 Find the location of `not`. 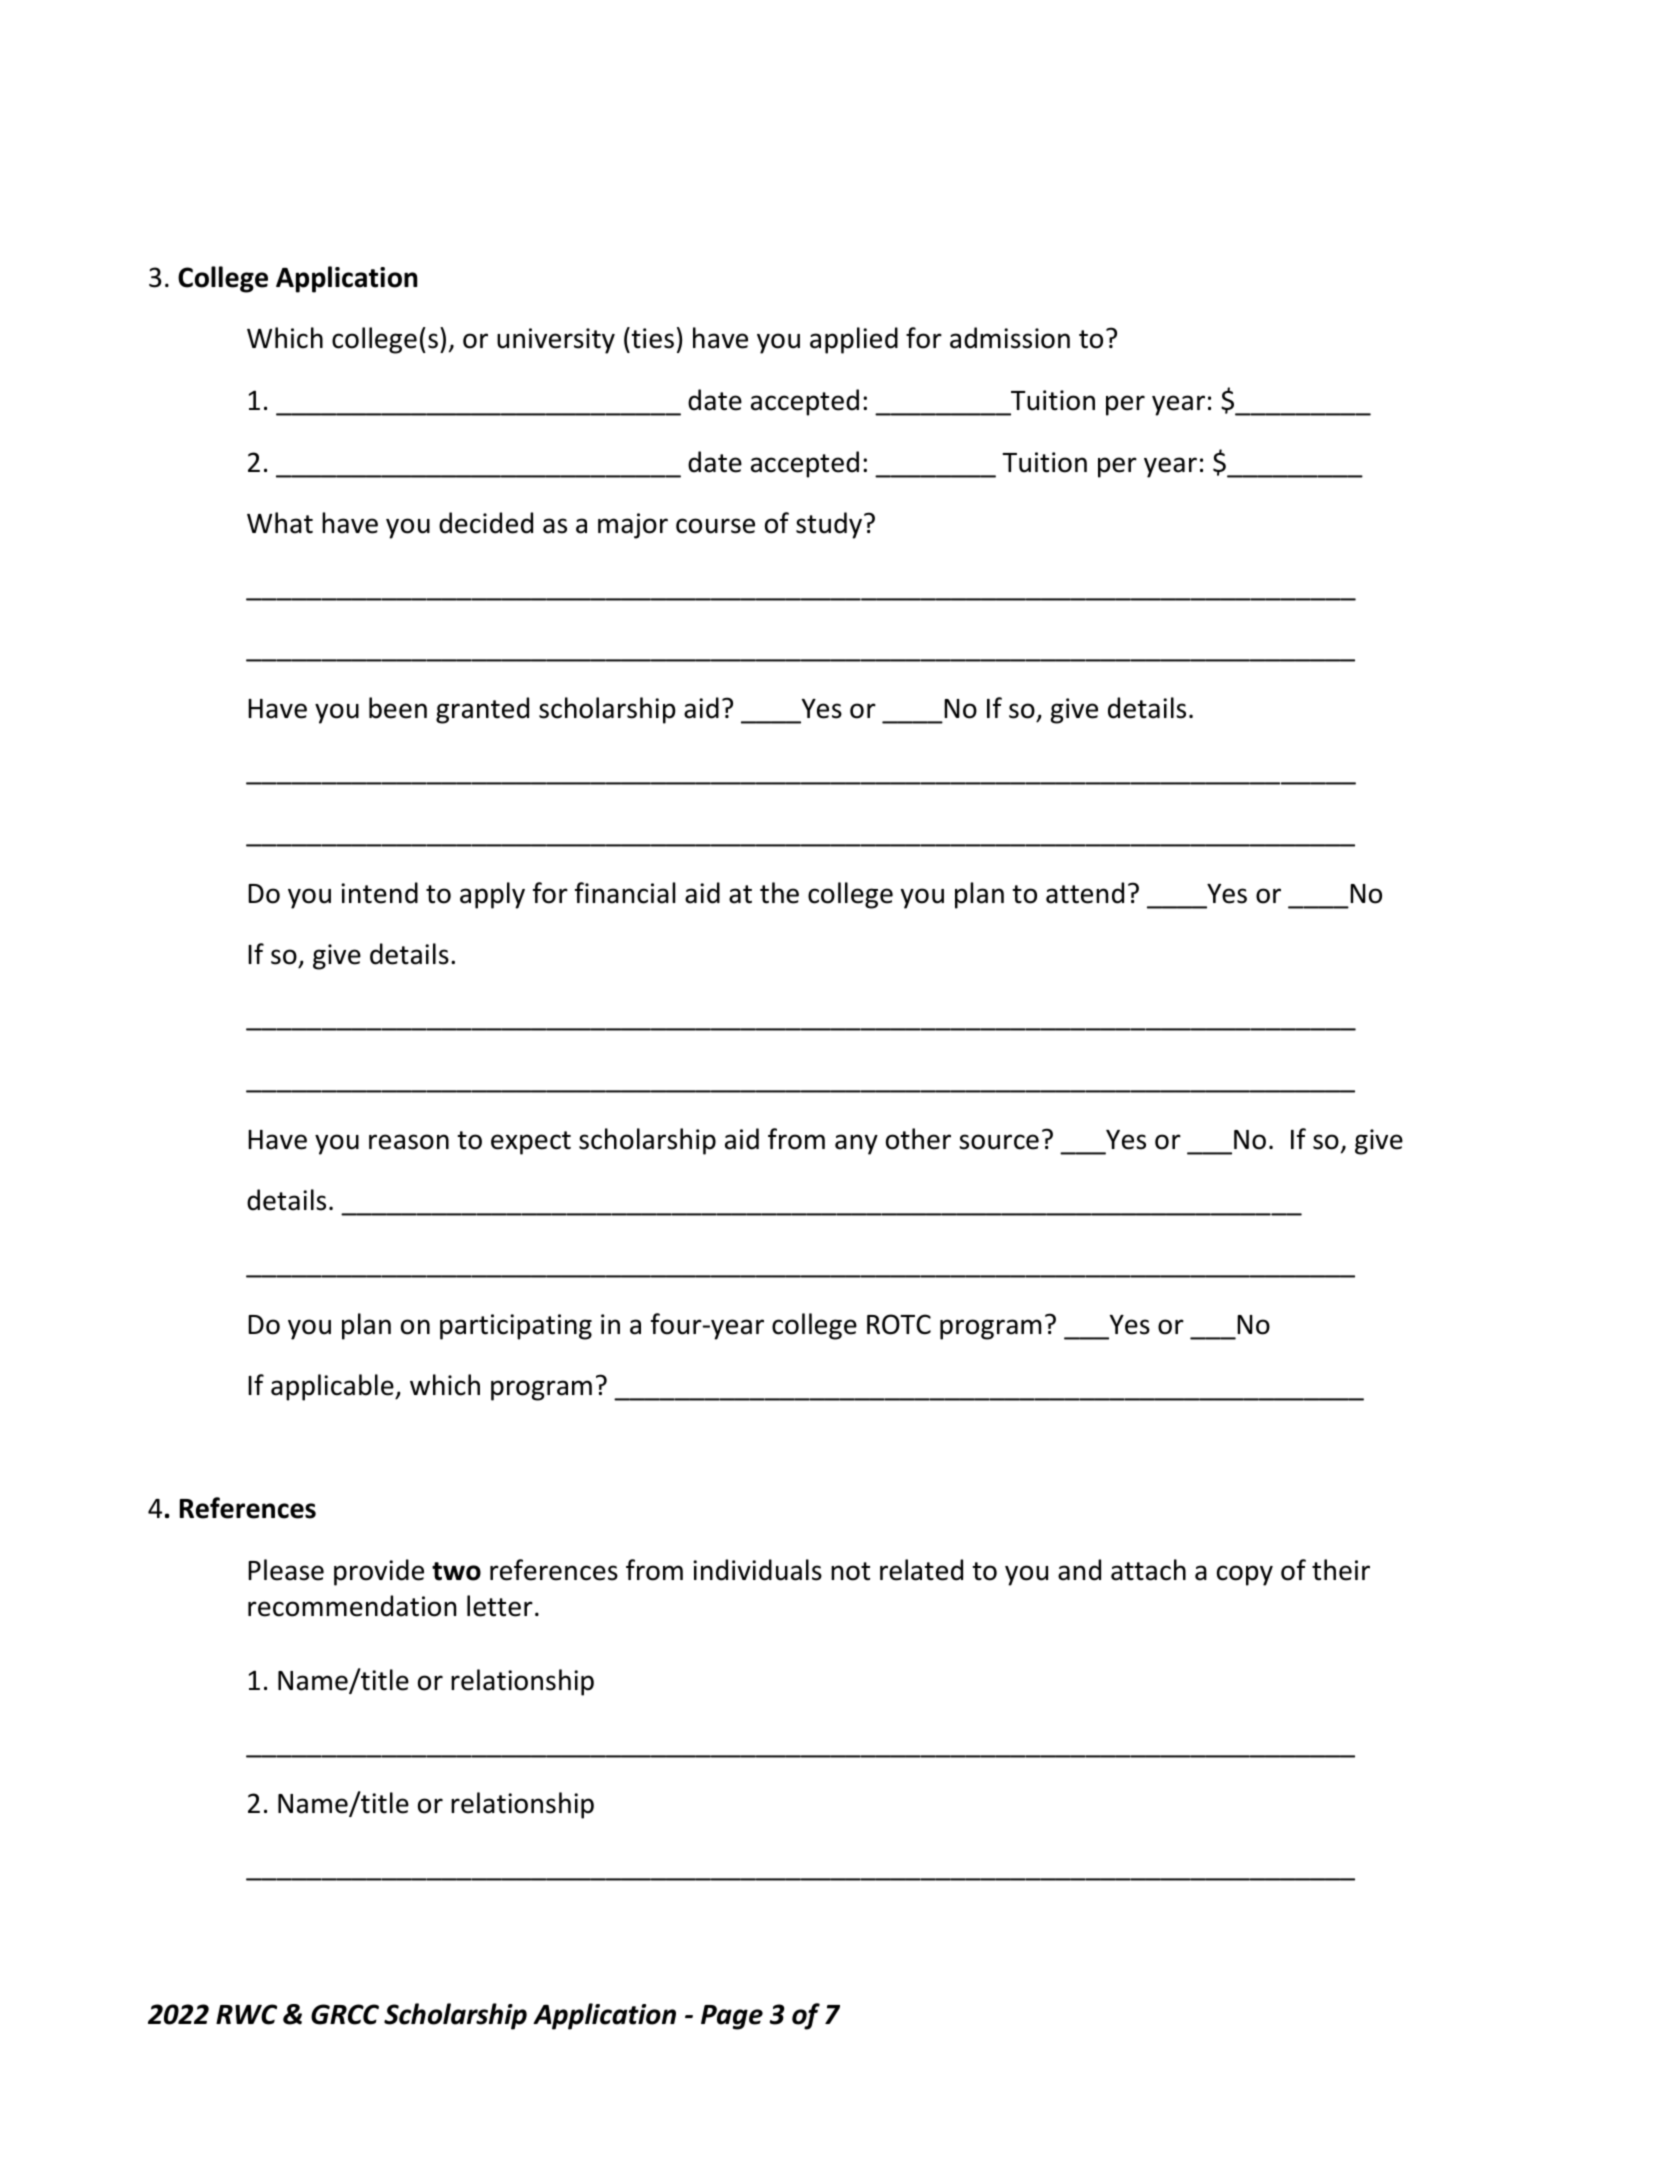

not is located at coordinates (850, 1571).
